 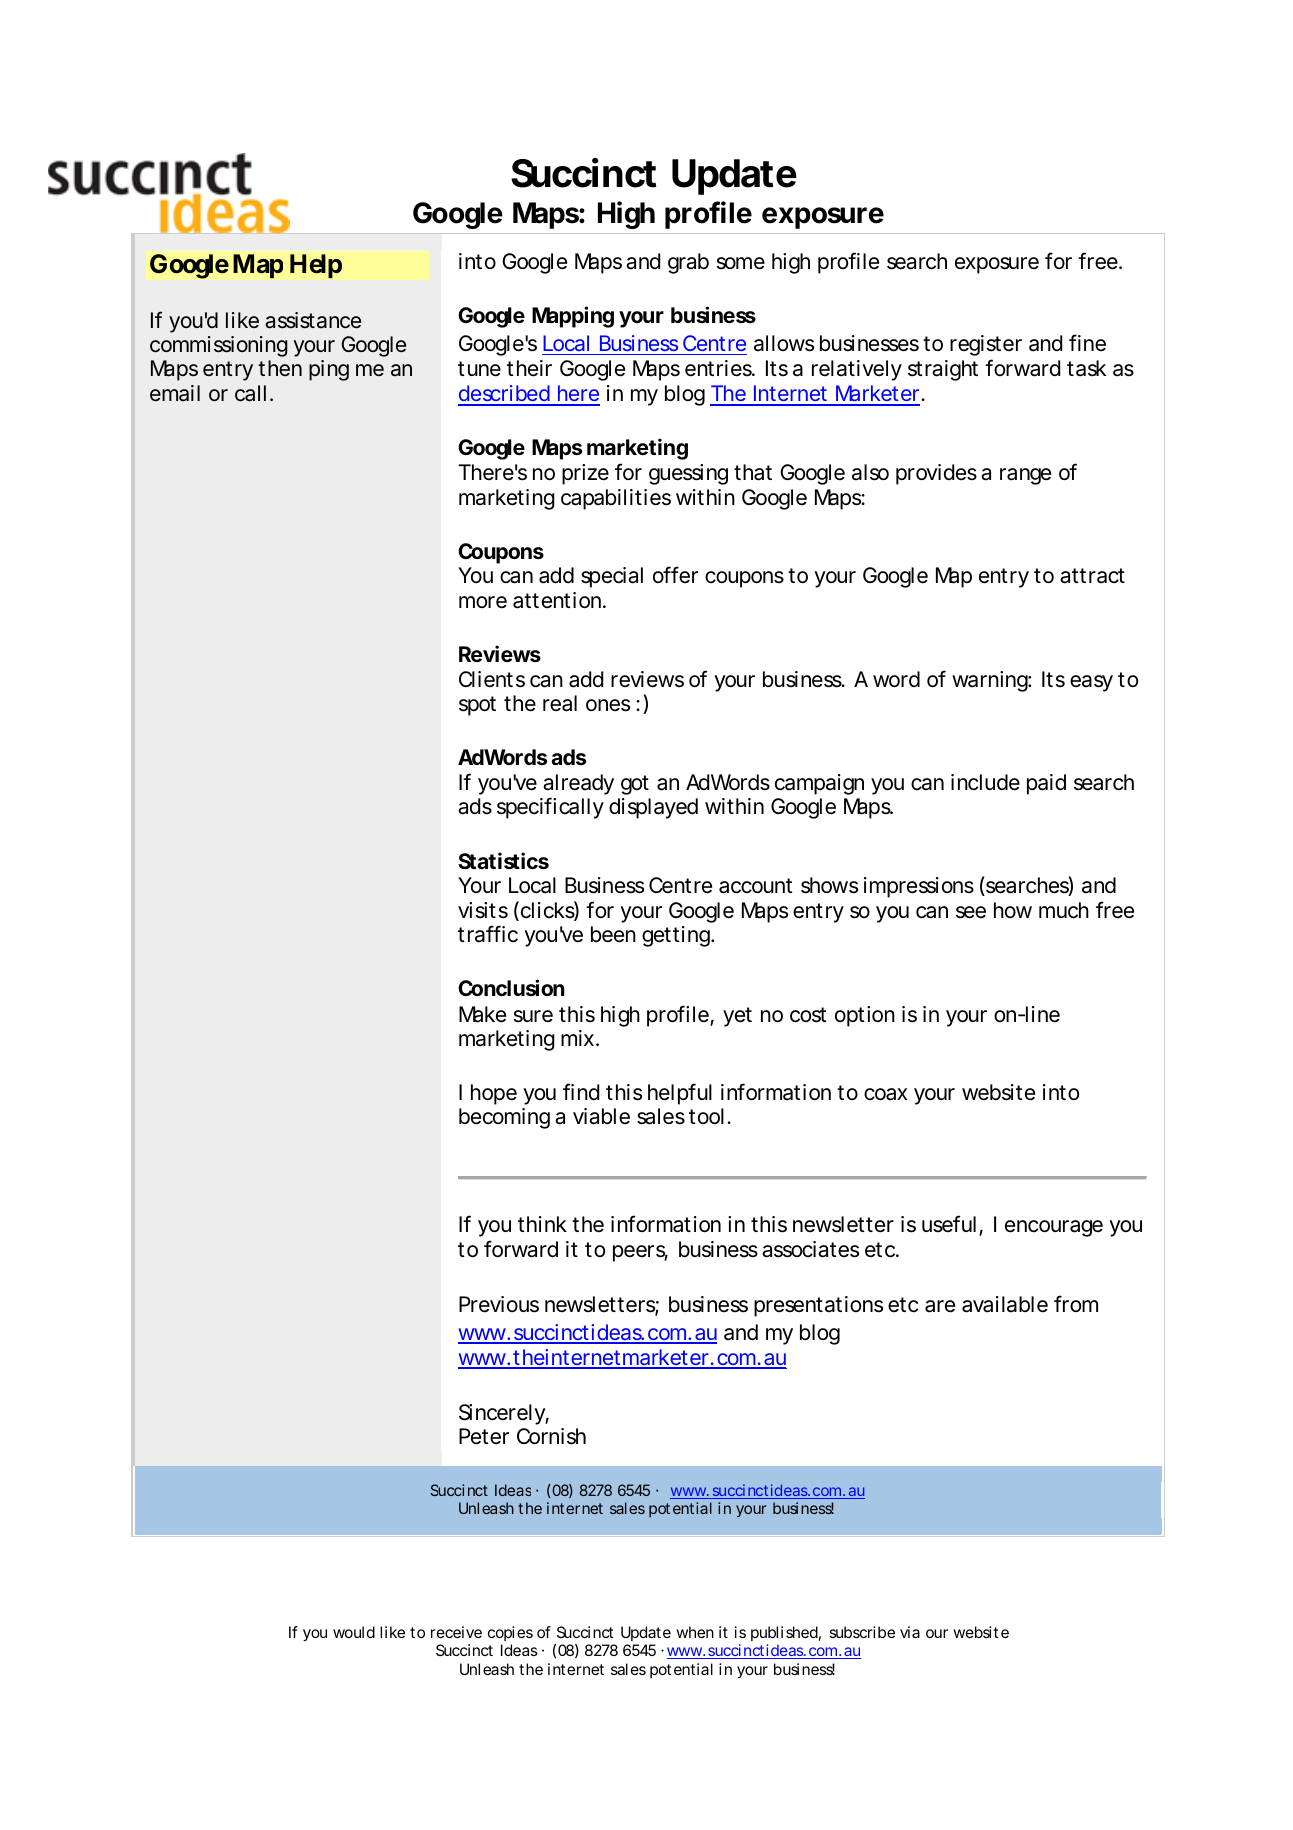 I want to click on grab, so click(x=688, y=263).
